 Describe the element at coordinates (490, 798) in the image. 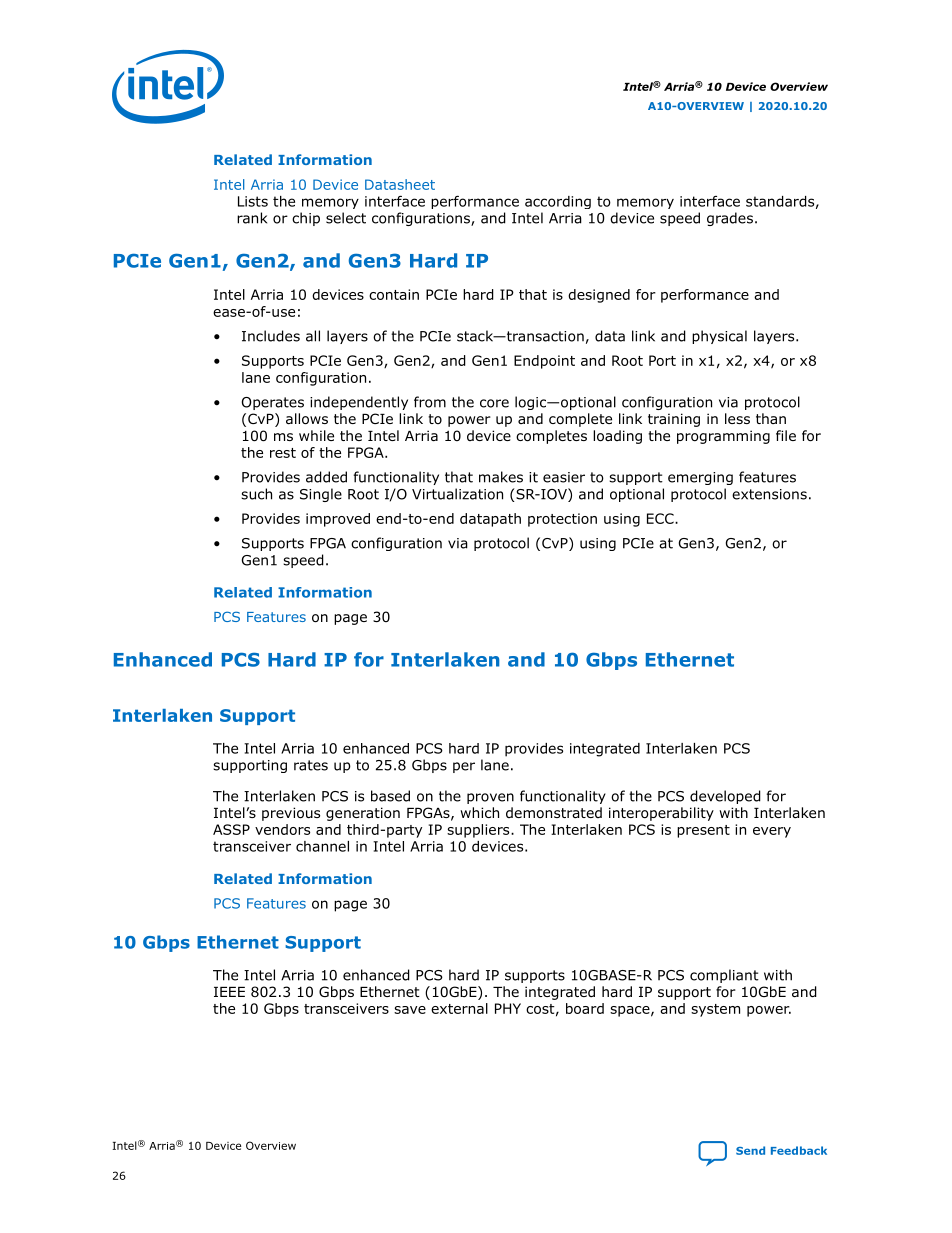

I see `proven` at that location.
